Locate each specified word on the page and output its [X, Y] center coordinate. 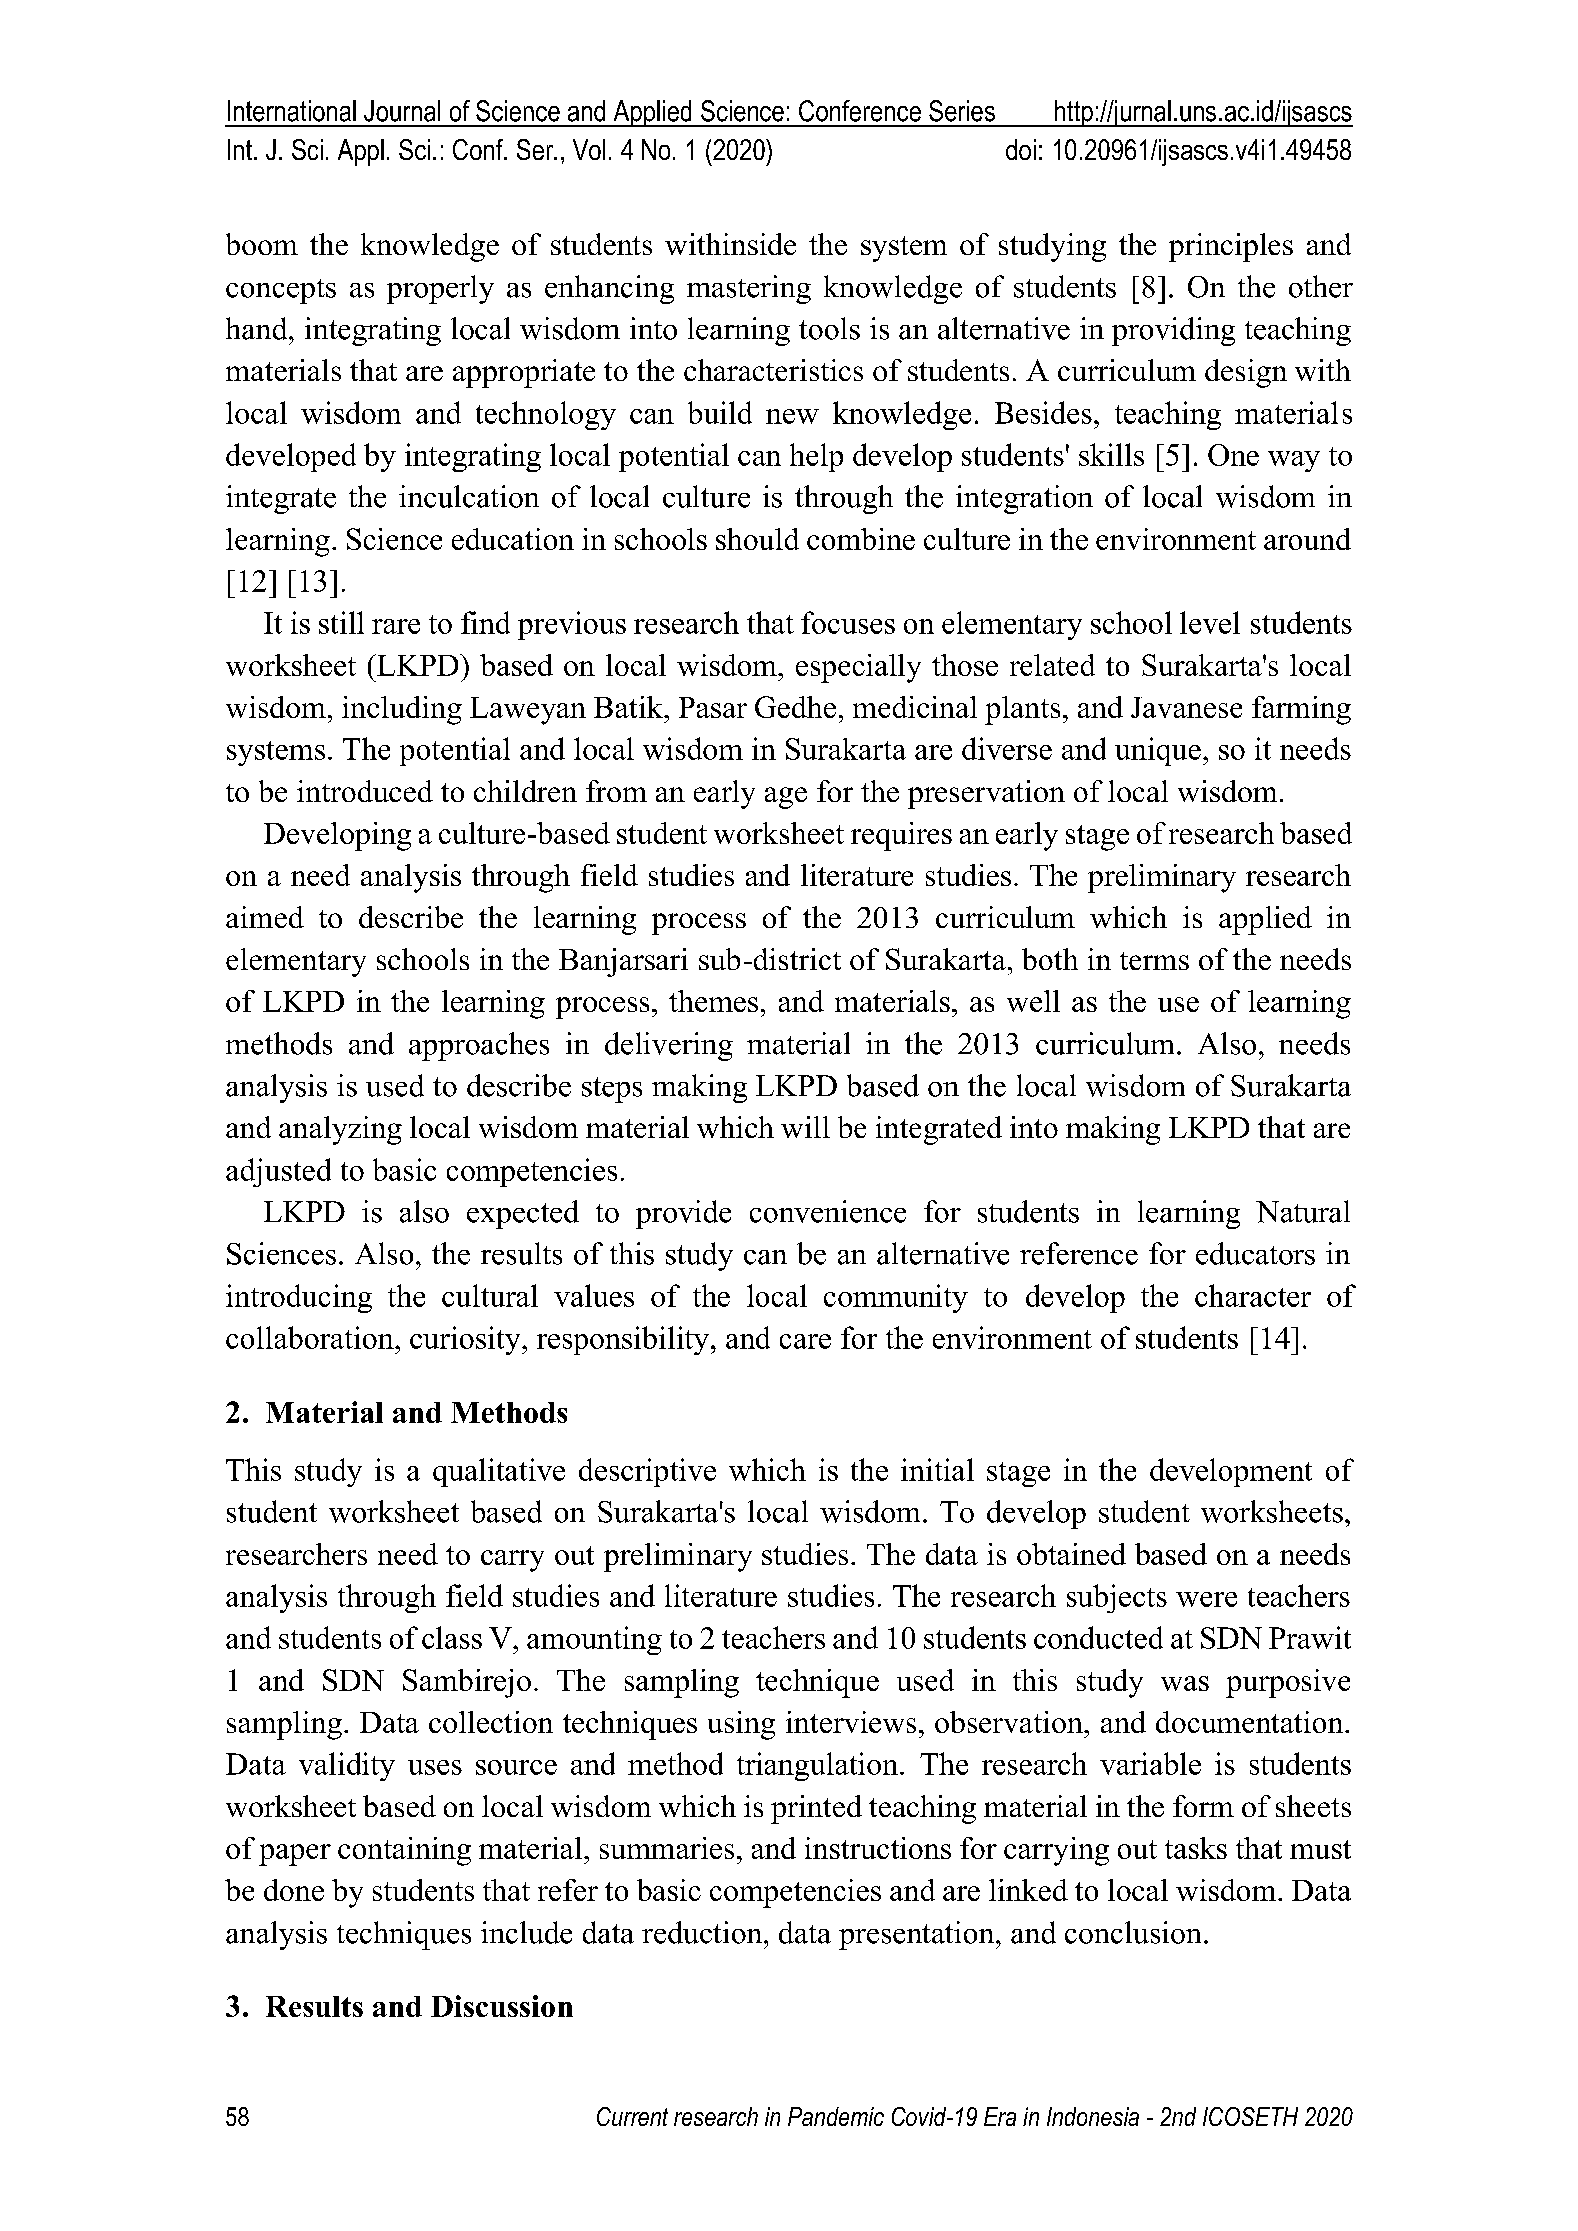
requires [901, 836]
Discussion [502, 2006]
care [805, 1341]
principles [1231, 247]
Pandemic [836, 2116]
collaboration [311, 1337]
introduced [365, 791]
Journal [402, 111]
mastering [749, 289]
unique [1158, 751]
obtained [1071, 1554]
